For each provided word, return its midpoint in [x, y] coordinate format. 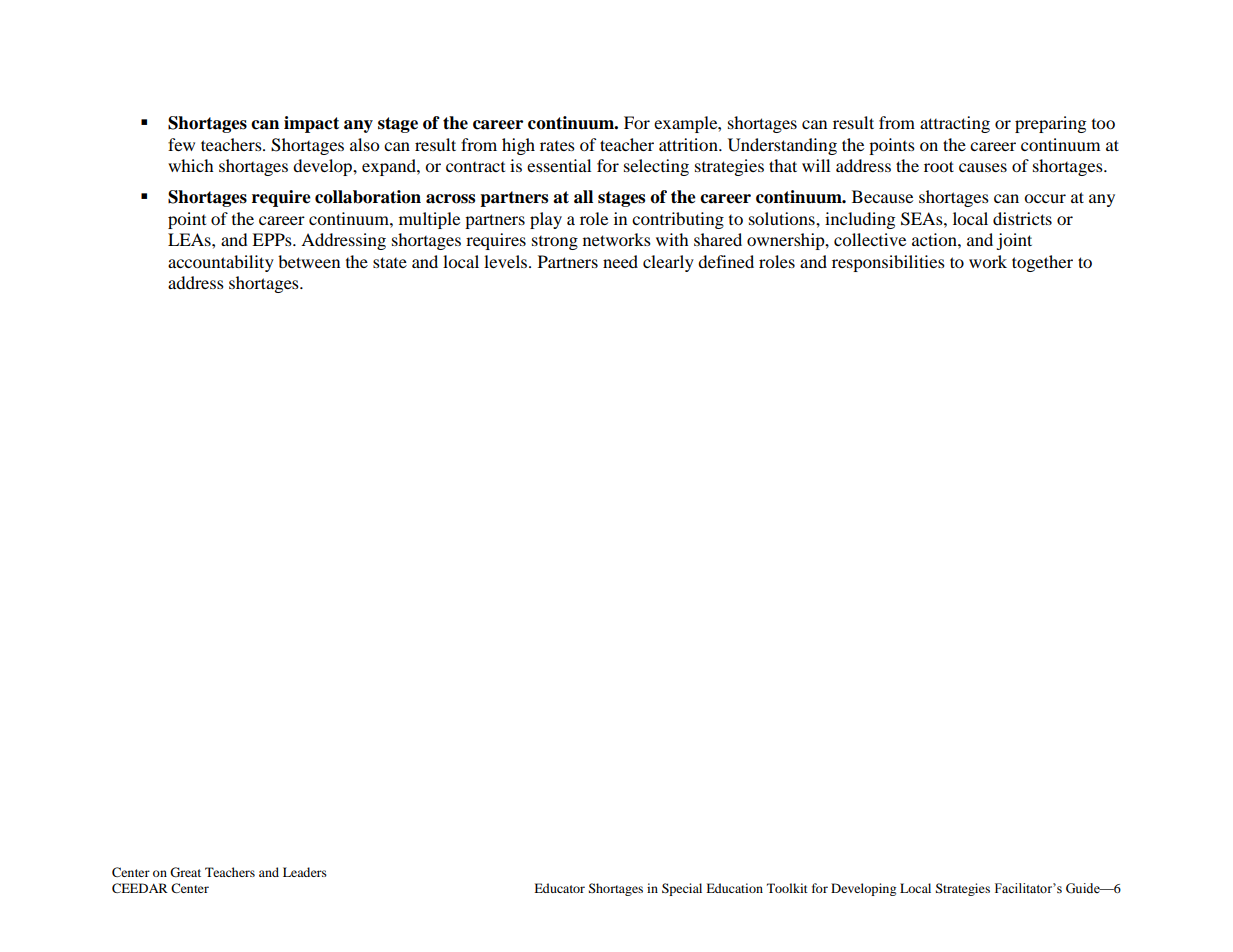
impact [311, 124]
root [939, 166]
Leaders [305, 872]
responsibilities [888, 263]
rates [557, 146]
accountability [221, 263]
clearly [668, 263]
